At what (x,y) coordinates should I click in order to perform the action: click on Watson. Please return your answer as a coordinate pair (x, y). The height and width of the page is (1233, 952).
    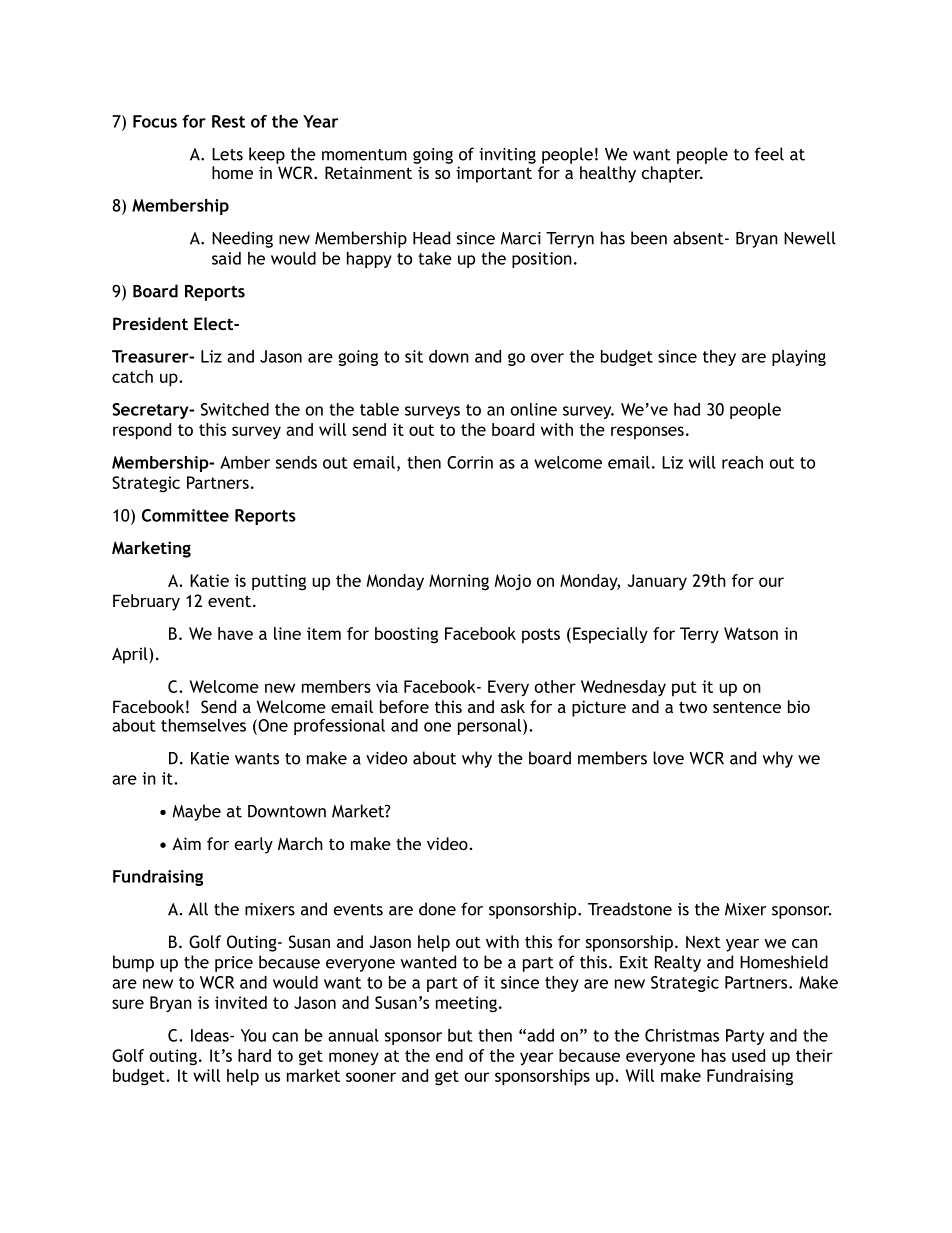
    Looking at the image, I should click on (751, 633).
